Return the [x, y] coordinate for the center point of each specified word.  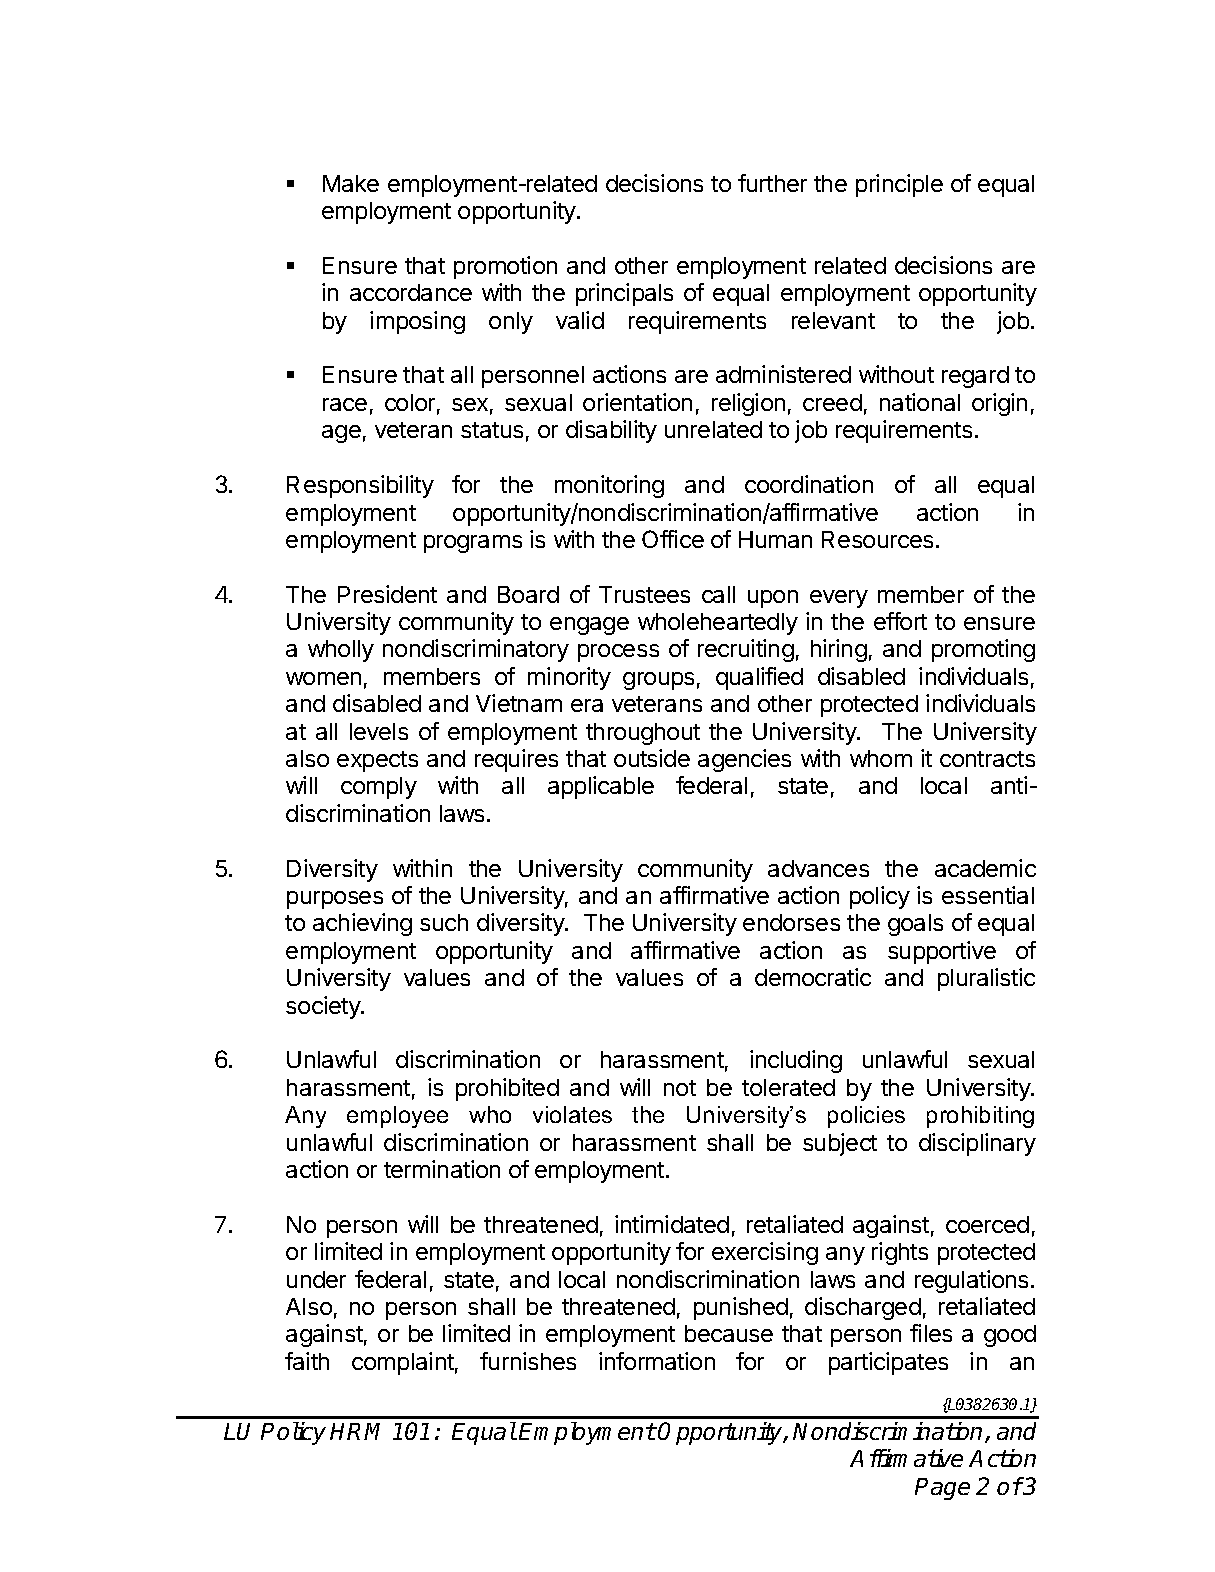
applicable [601, 787]
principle [899, 185]
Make [351, 183]
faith [307, 1361]
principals [624, 294]
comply [379, 788]
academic [985, 868]
